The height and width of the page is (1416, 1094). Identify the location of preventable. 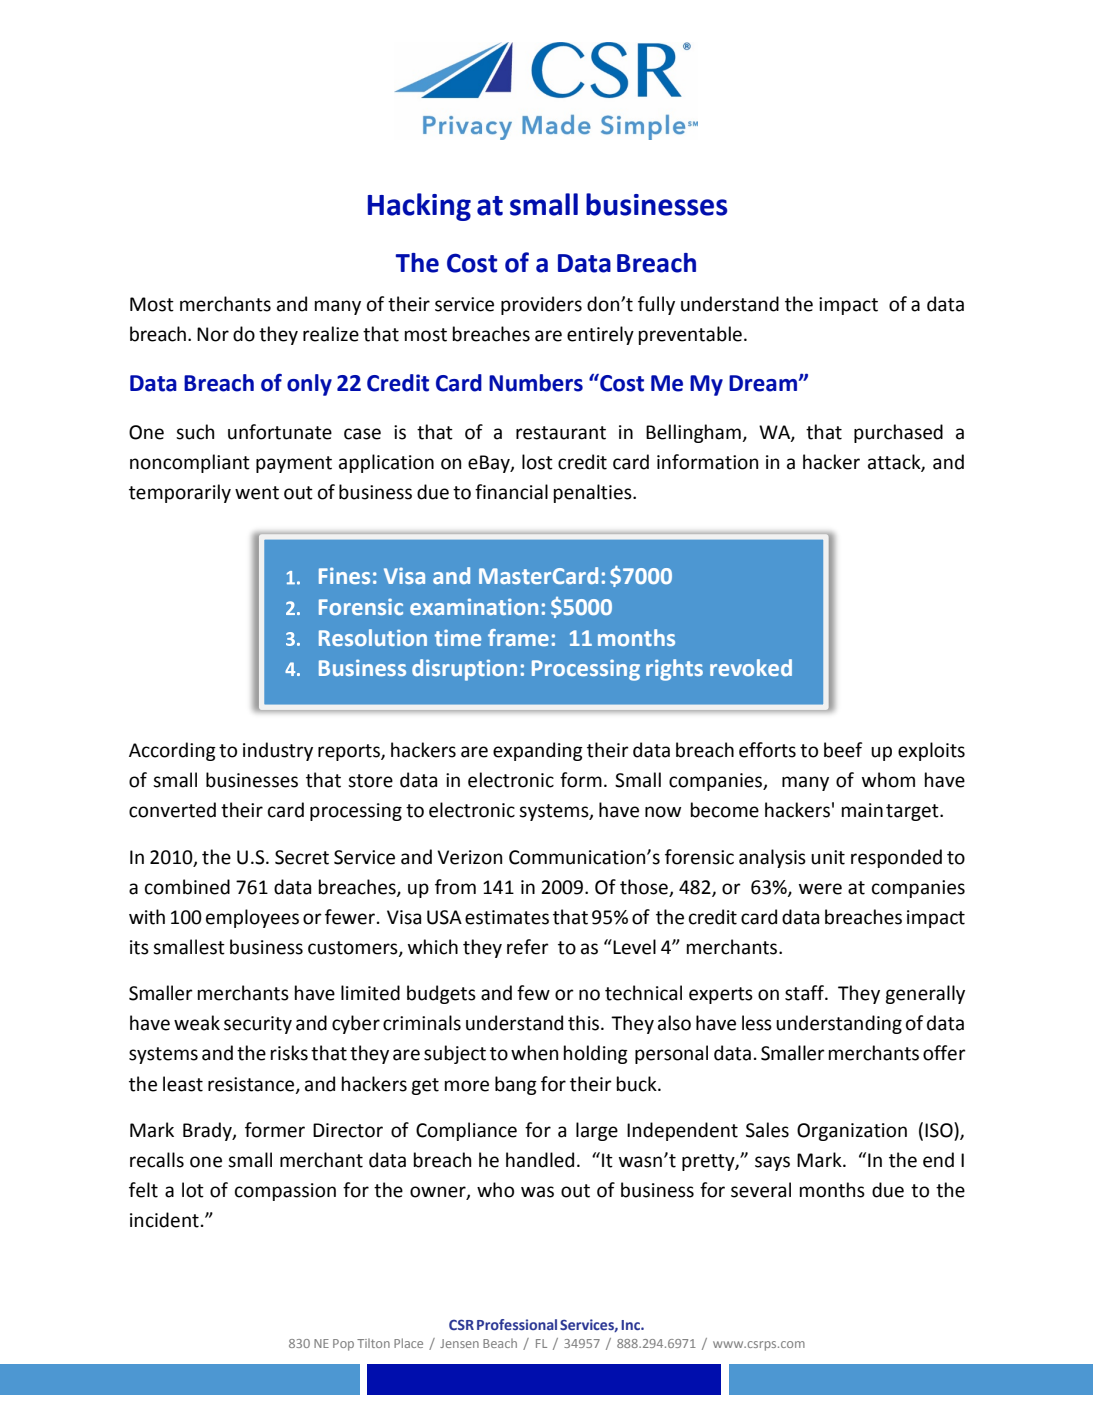
(690, 335).
